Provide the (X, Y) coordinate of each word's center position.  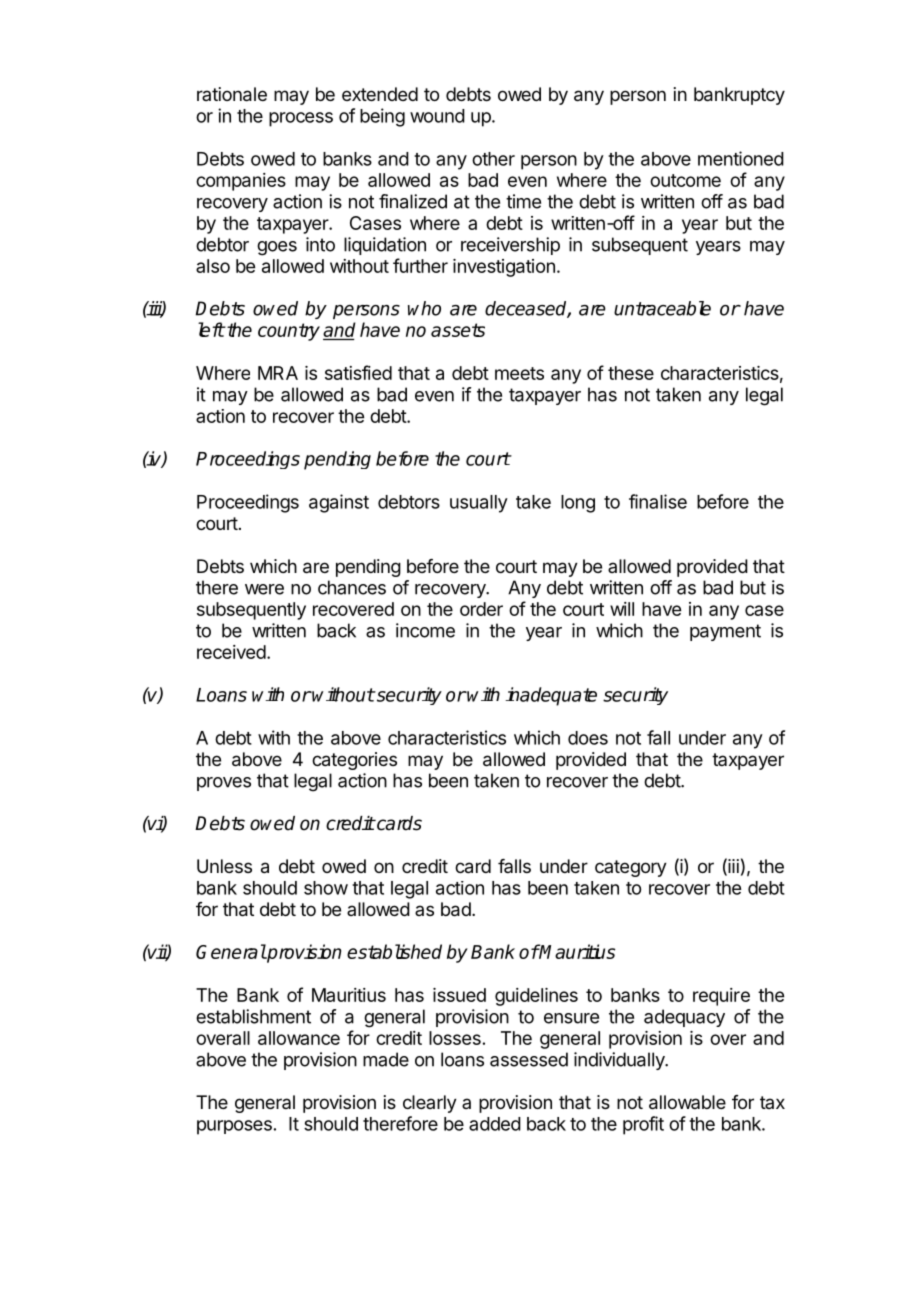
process (301, 119)
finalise (658, 501)
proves (224, 784)
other (493, 159)
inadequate (551, 696)
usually (479, 504)
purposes (234, 1127)
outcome (685, 180)
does (588, 738)
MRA (278, 373)
